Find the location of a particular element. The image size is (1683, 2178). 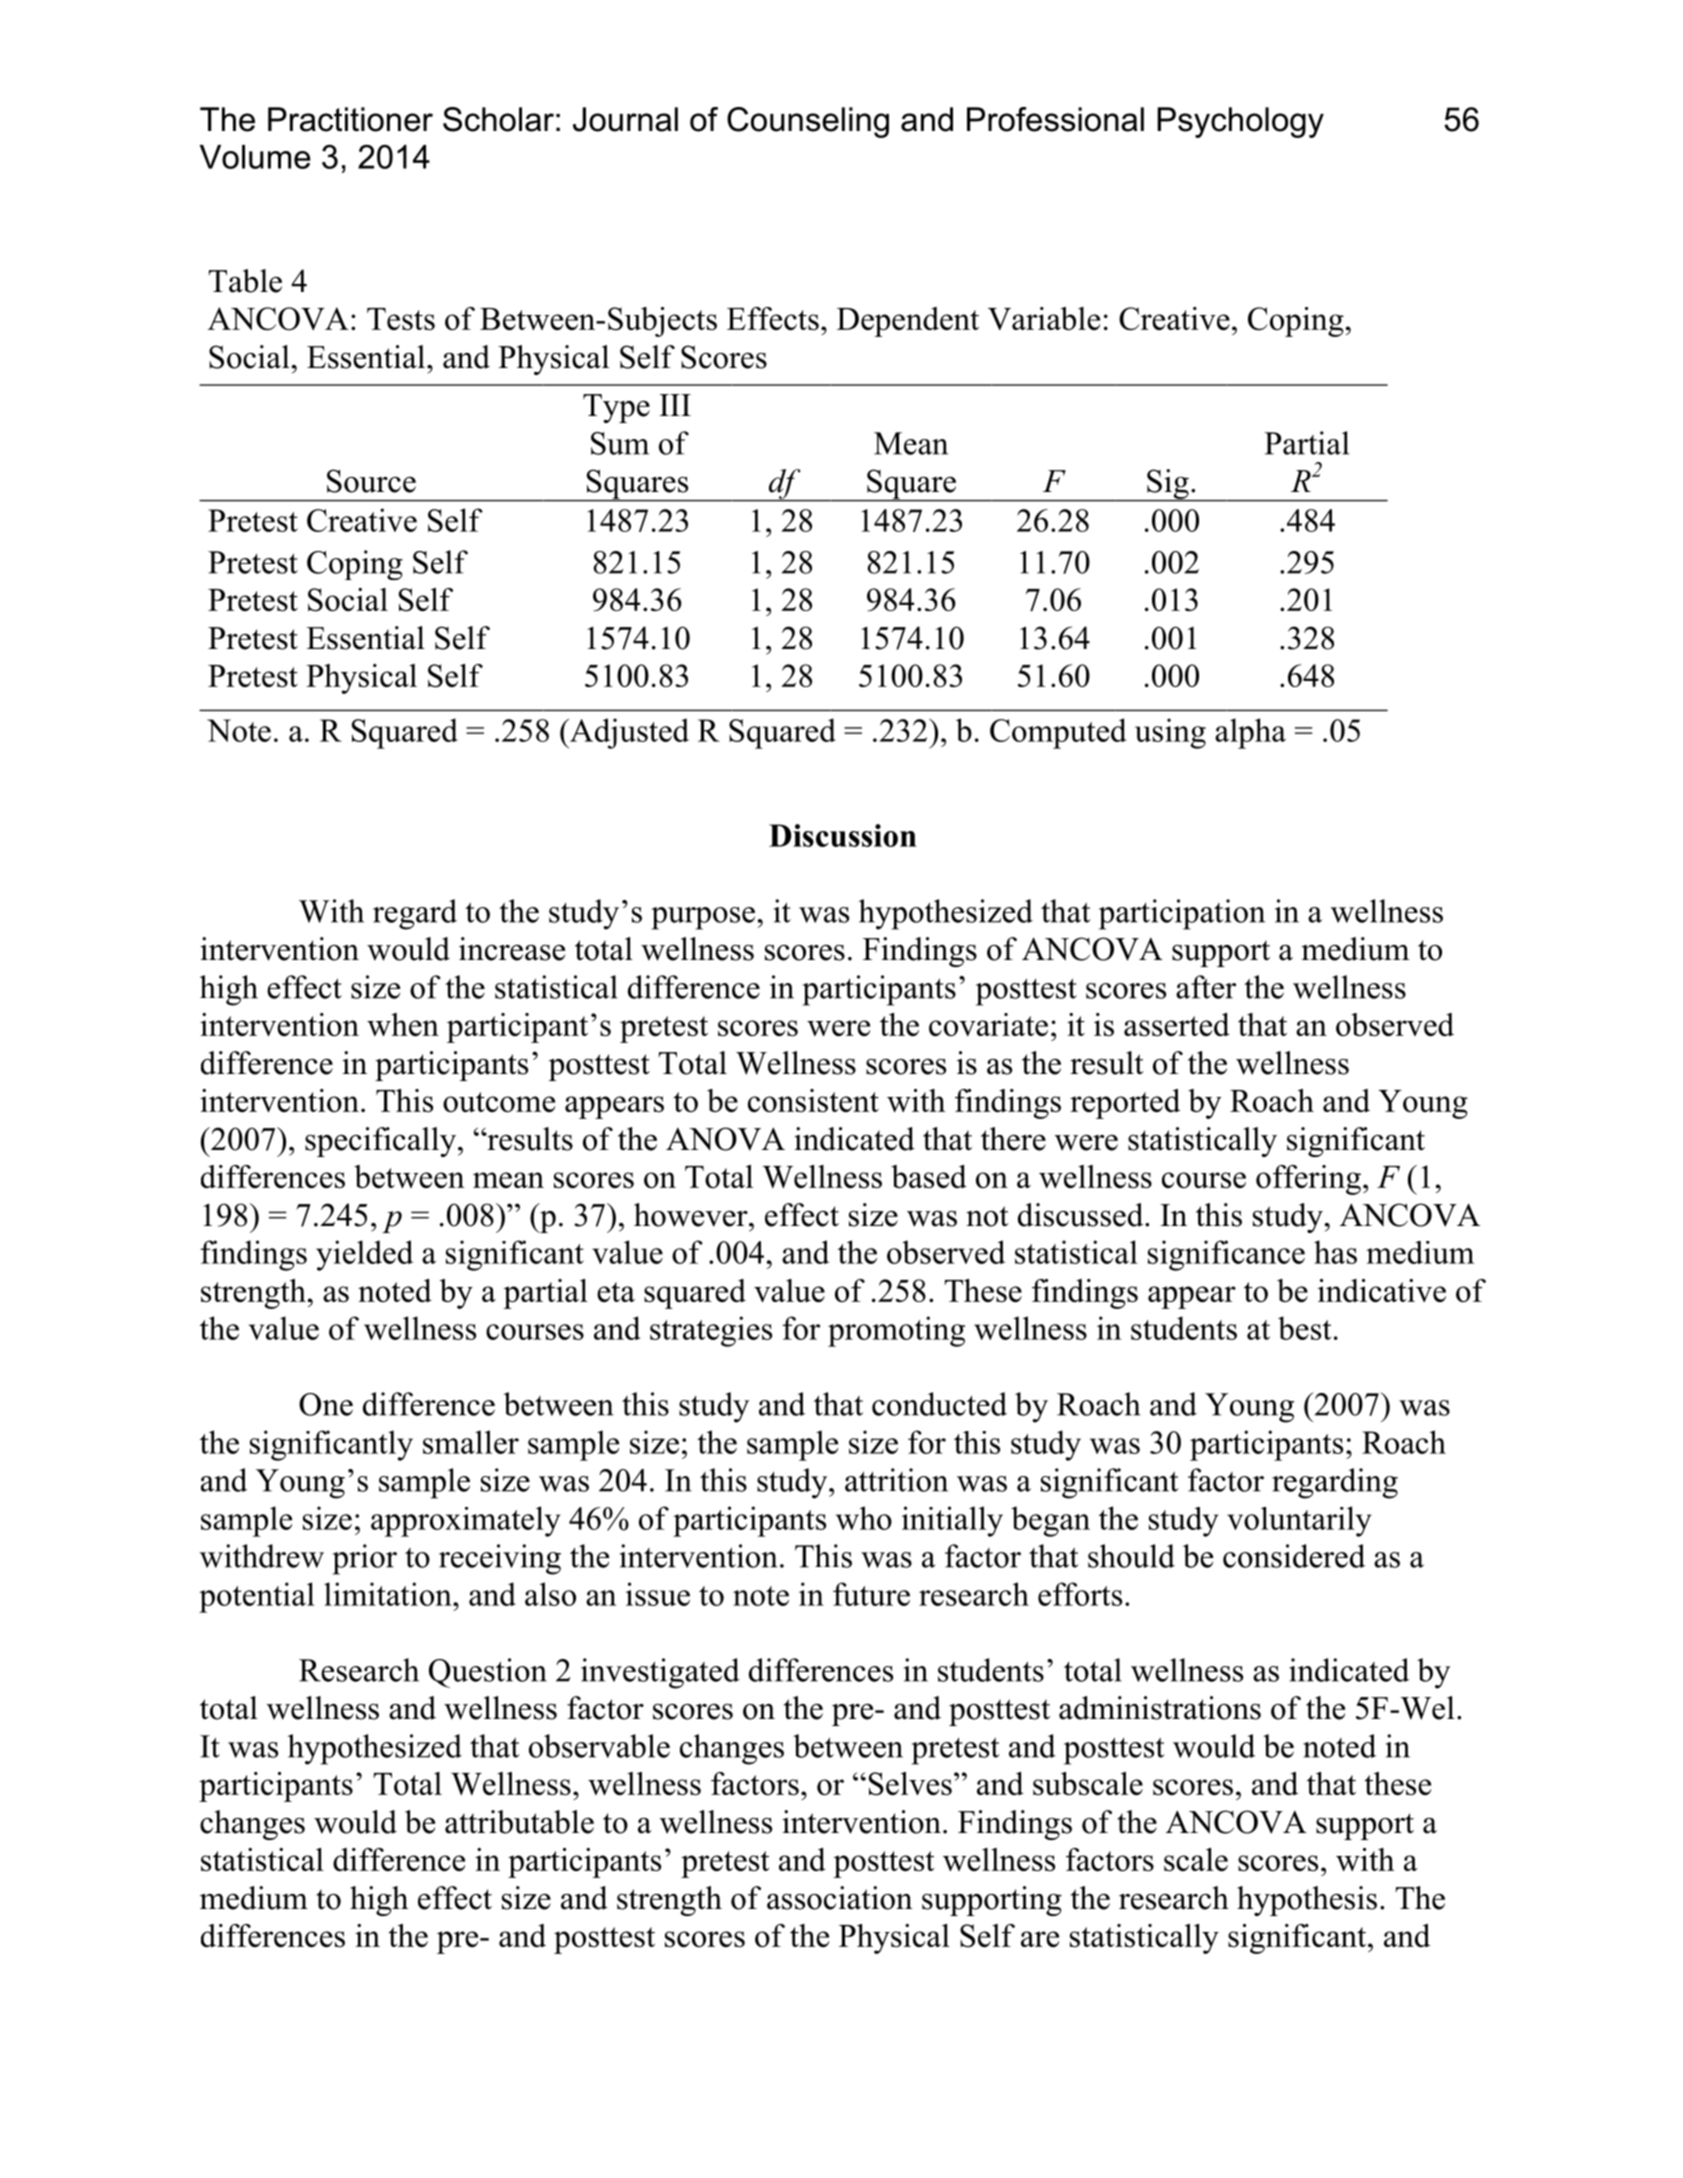

association is located at coordinates (840, 1898).
